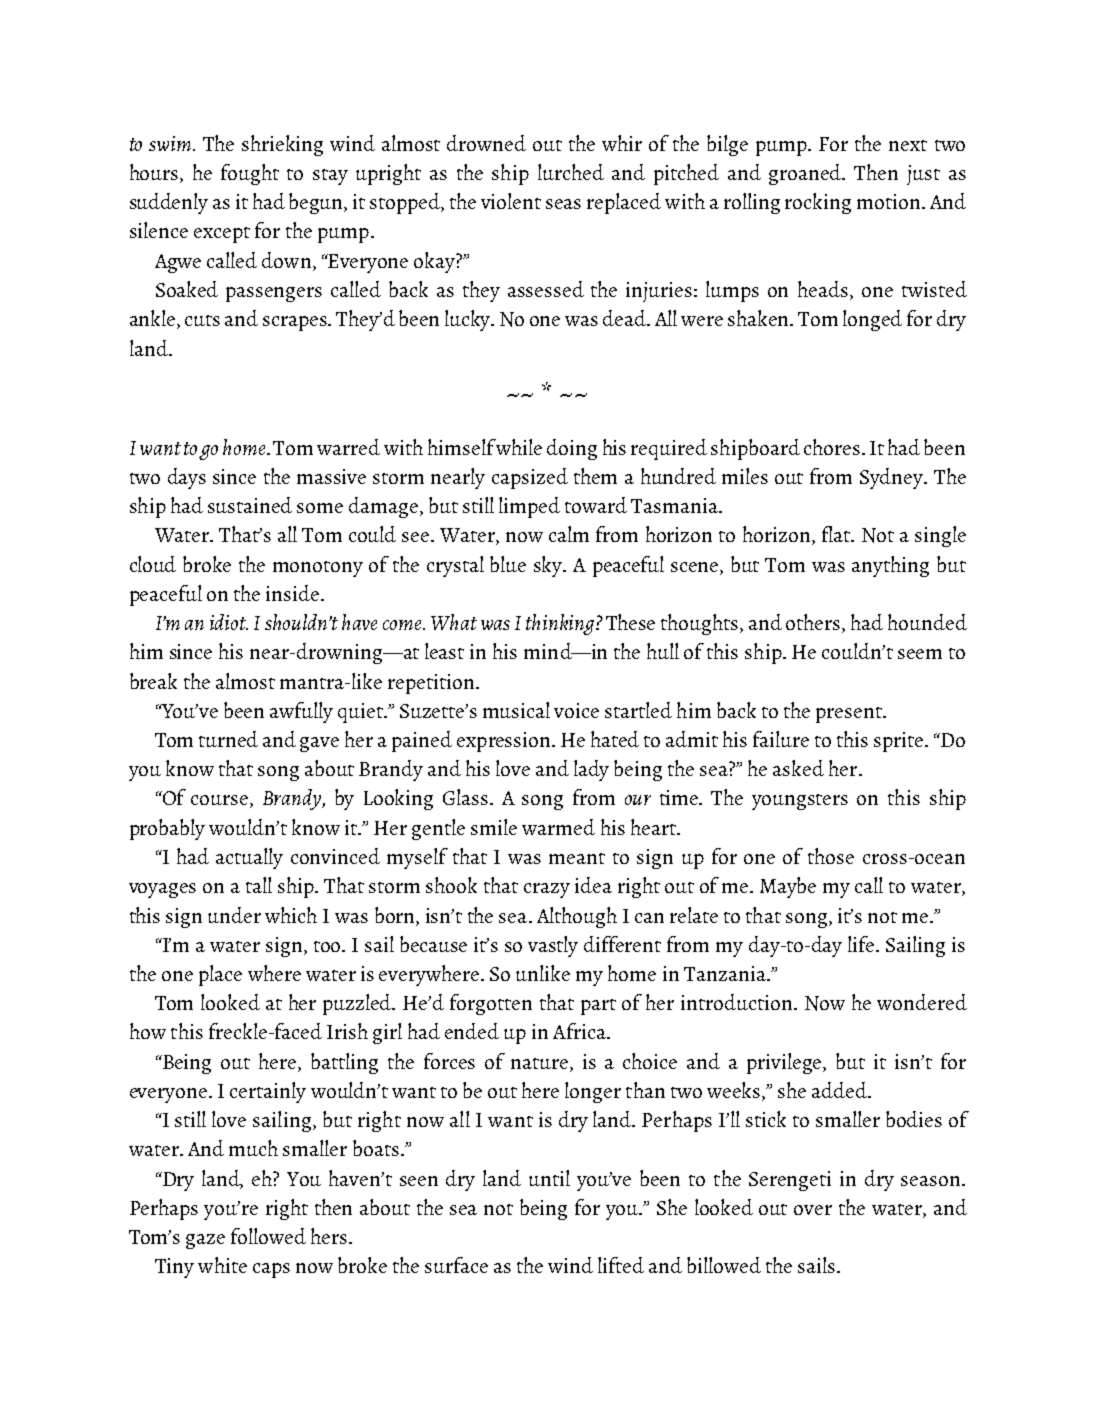 Image resolution: width=1095 pixels, height=1418 pixels. What do you see at coordinates (813, 1210) in the screenshot?
I see `over` at bounding box center [813, 1210].
